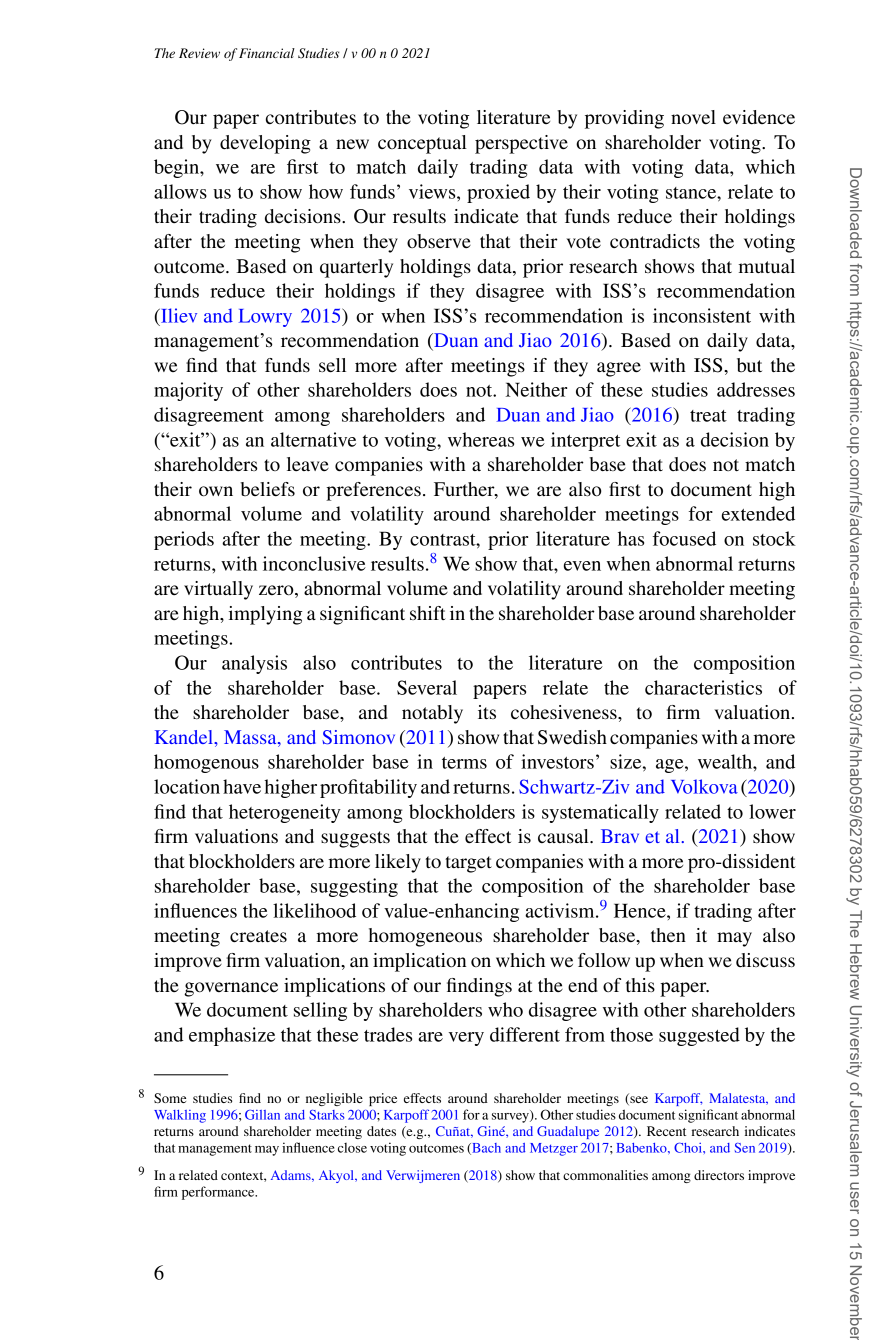 The width and height of the page is (896, 1340). Describe the element at coordinates (536, 389) in the page. I see `Neither` at that location.
